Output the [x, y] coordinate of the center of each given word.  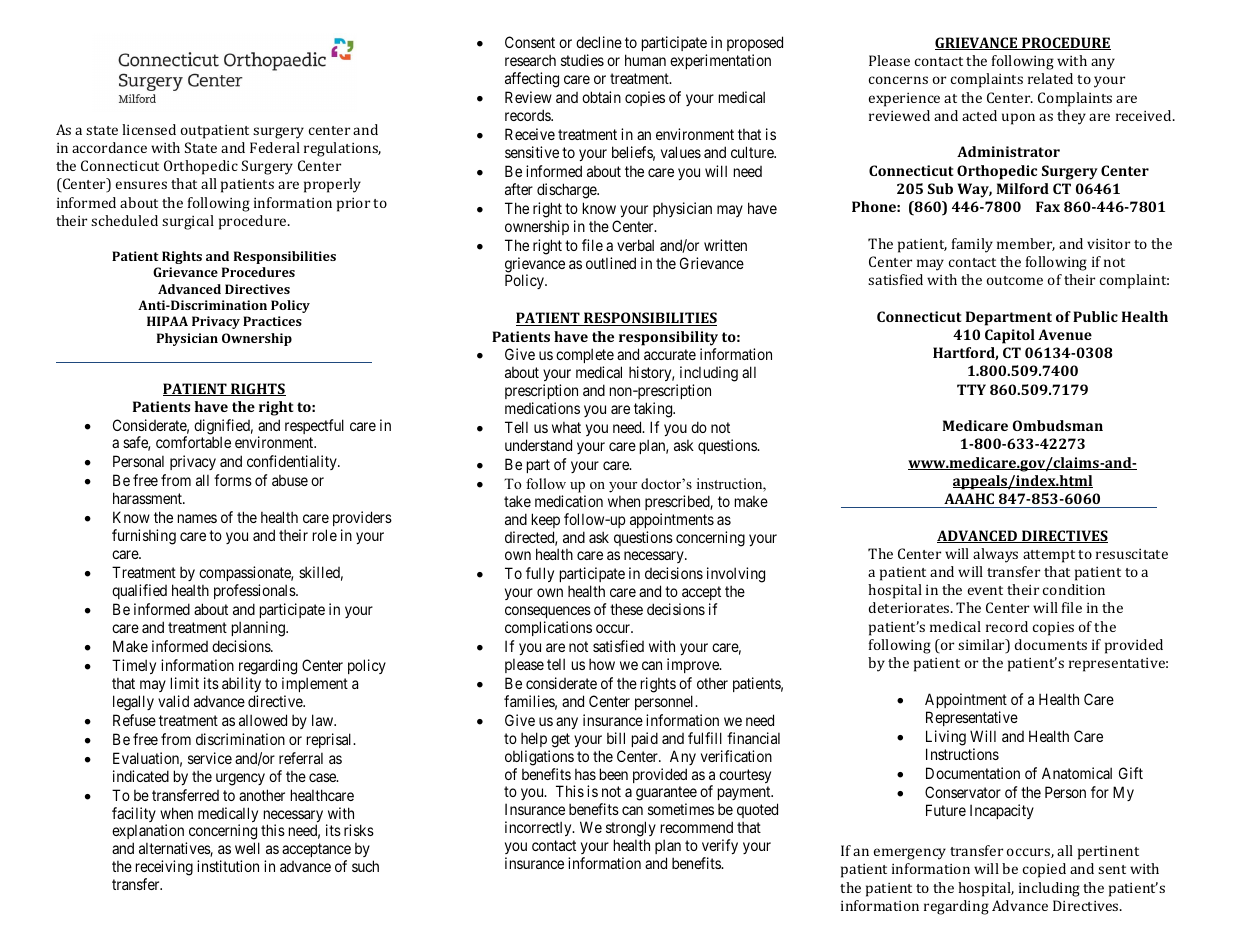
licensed [149, 129]
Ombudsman [1058, 425]
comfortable [193, 442]
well [247, 848]
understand [538, 445]
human [645, 60]
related [1050, 78]
